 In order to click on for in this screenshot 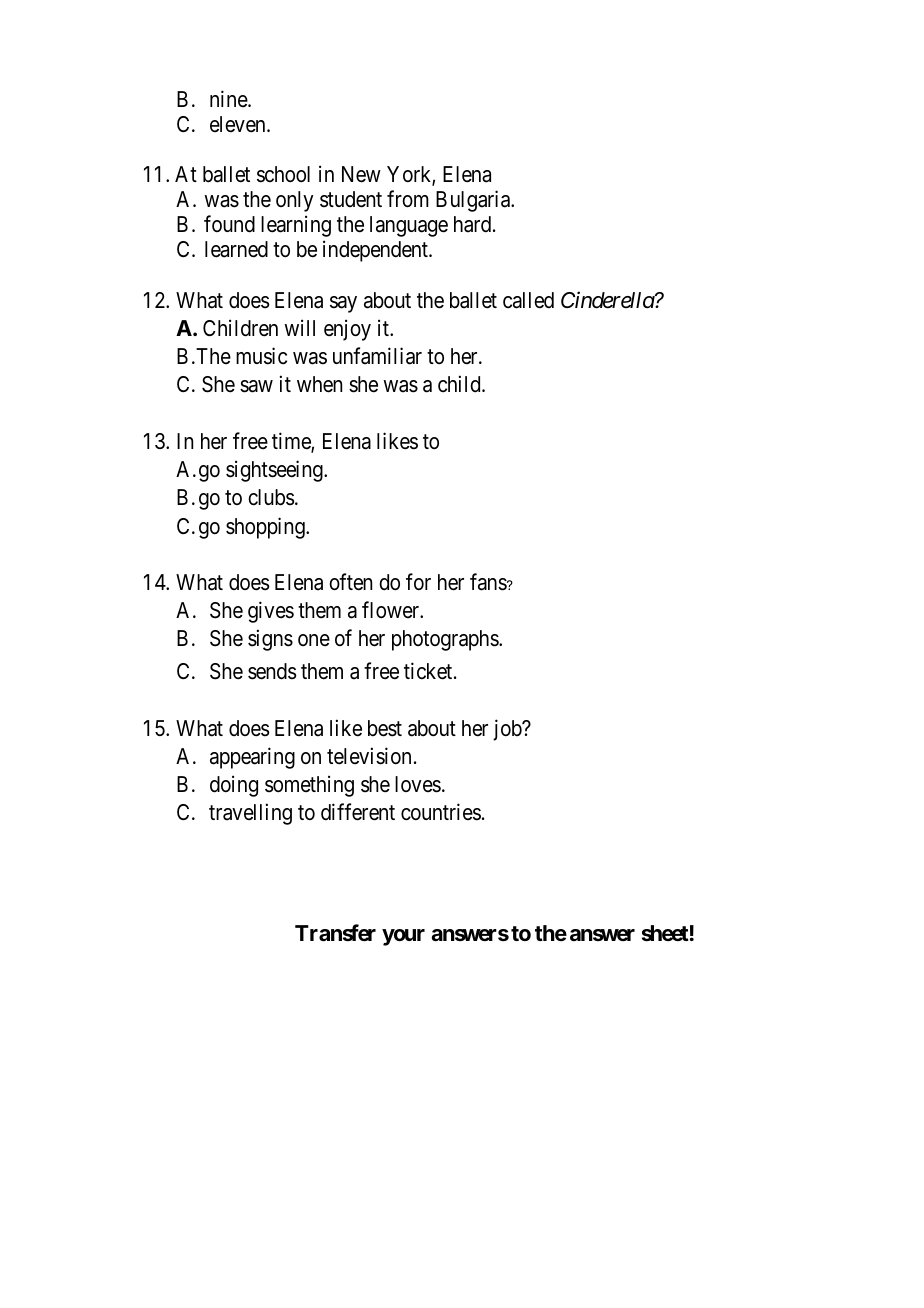, I will do `click(418, 582)`.
